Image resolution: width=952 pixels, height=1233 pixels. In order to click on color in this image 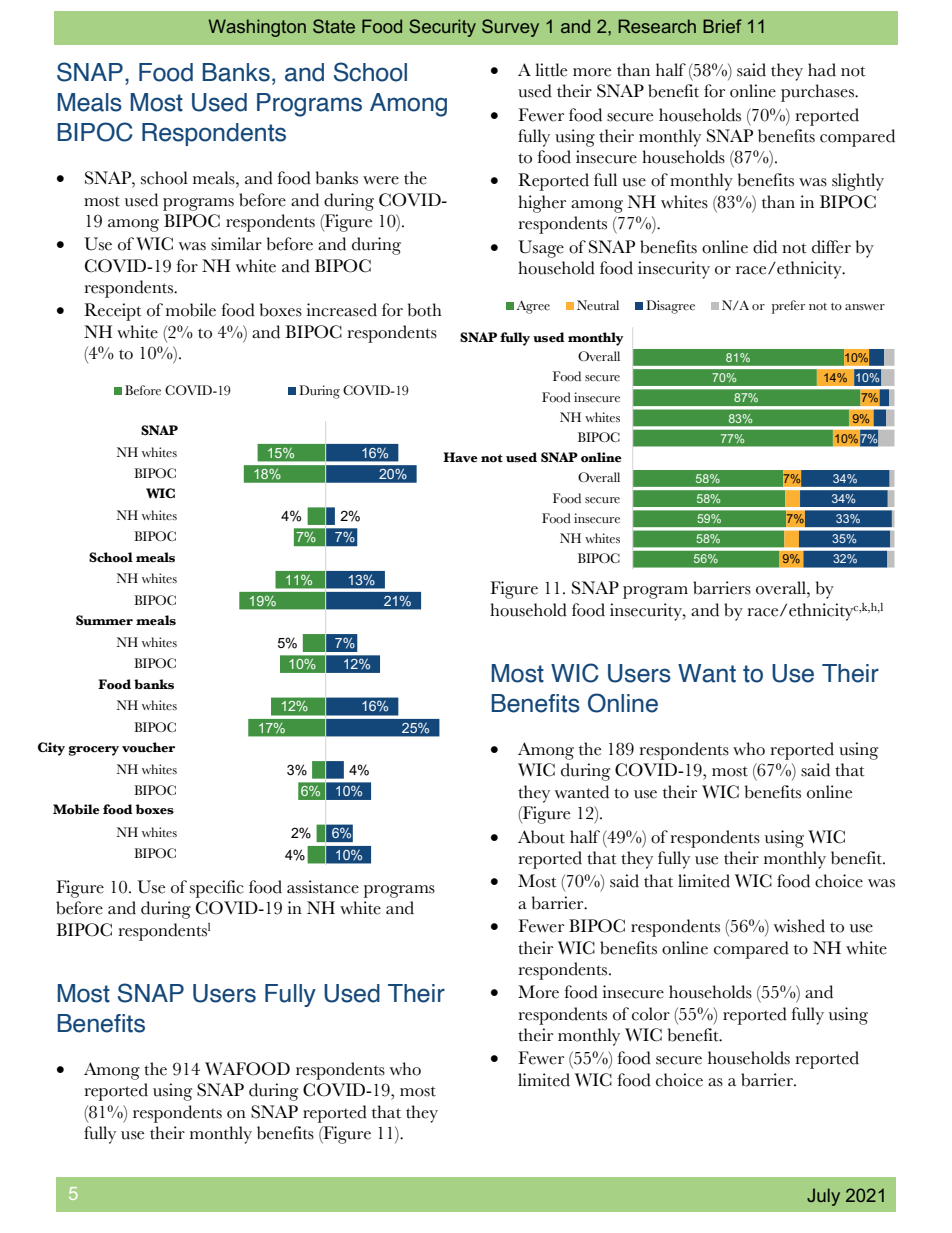, I will do `click(651, 1014)`.
